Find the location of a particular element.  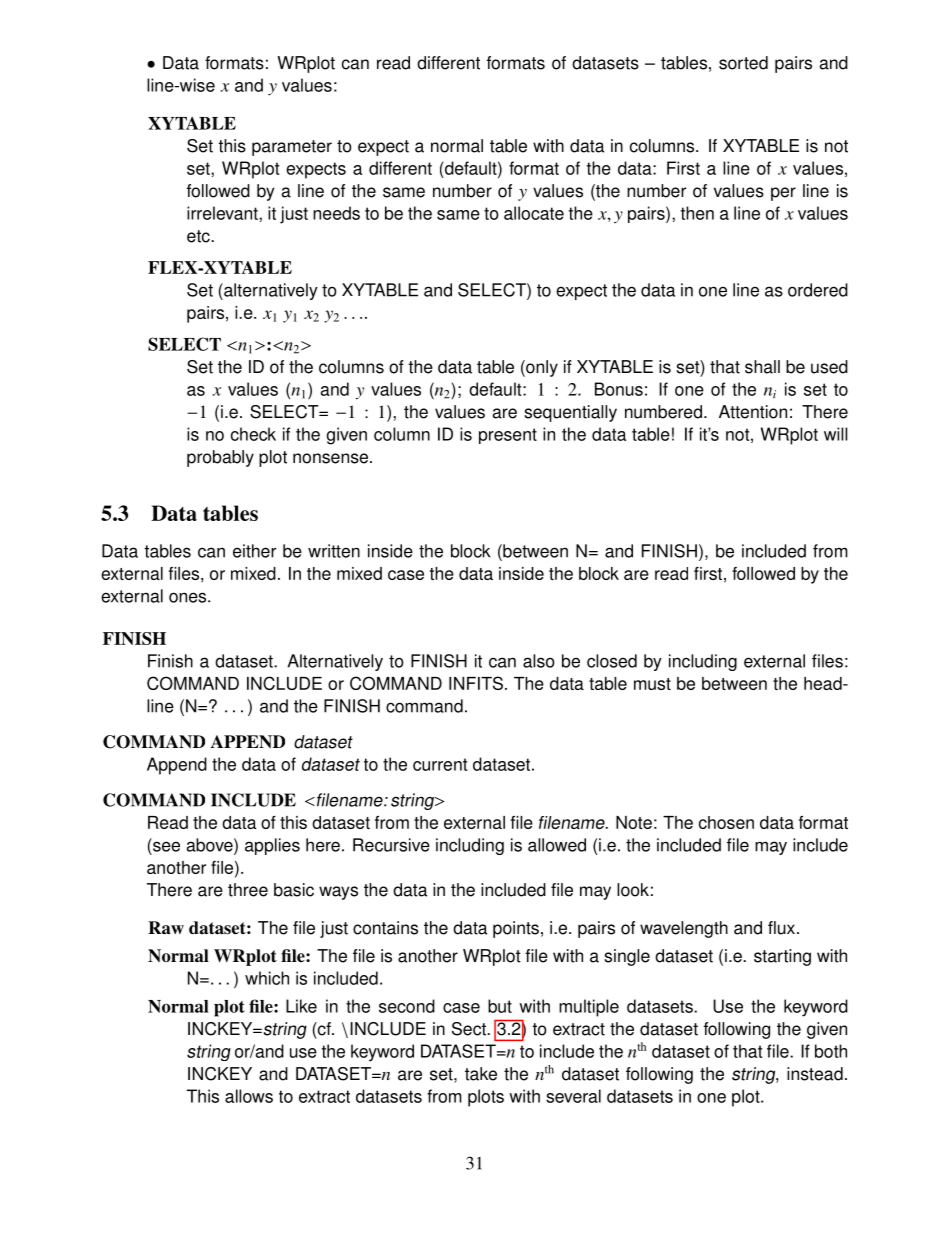

instead is located at coordinates (815, 1074).
